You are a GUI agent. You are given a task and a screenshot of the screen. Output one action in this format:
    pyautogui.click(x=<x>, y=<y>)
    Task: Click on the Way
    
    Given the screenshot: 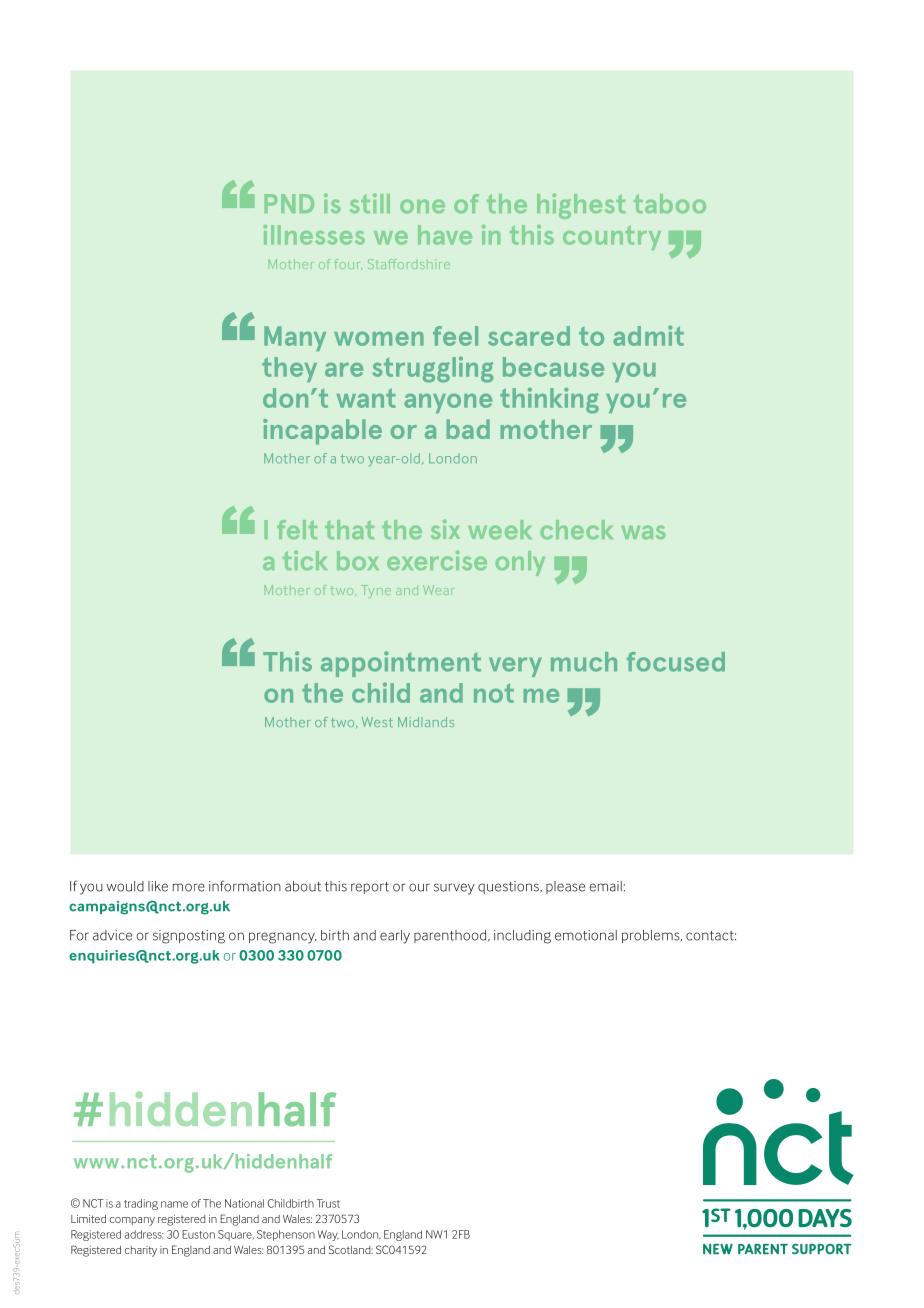 What is the action you would take?
    pyautogui.click(x=328, y=1235)
